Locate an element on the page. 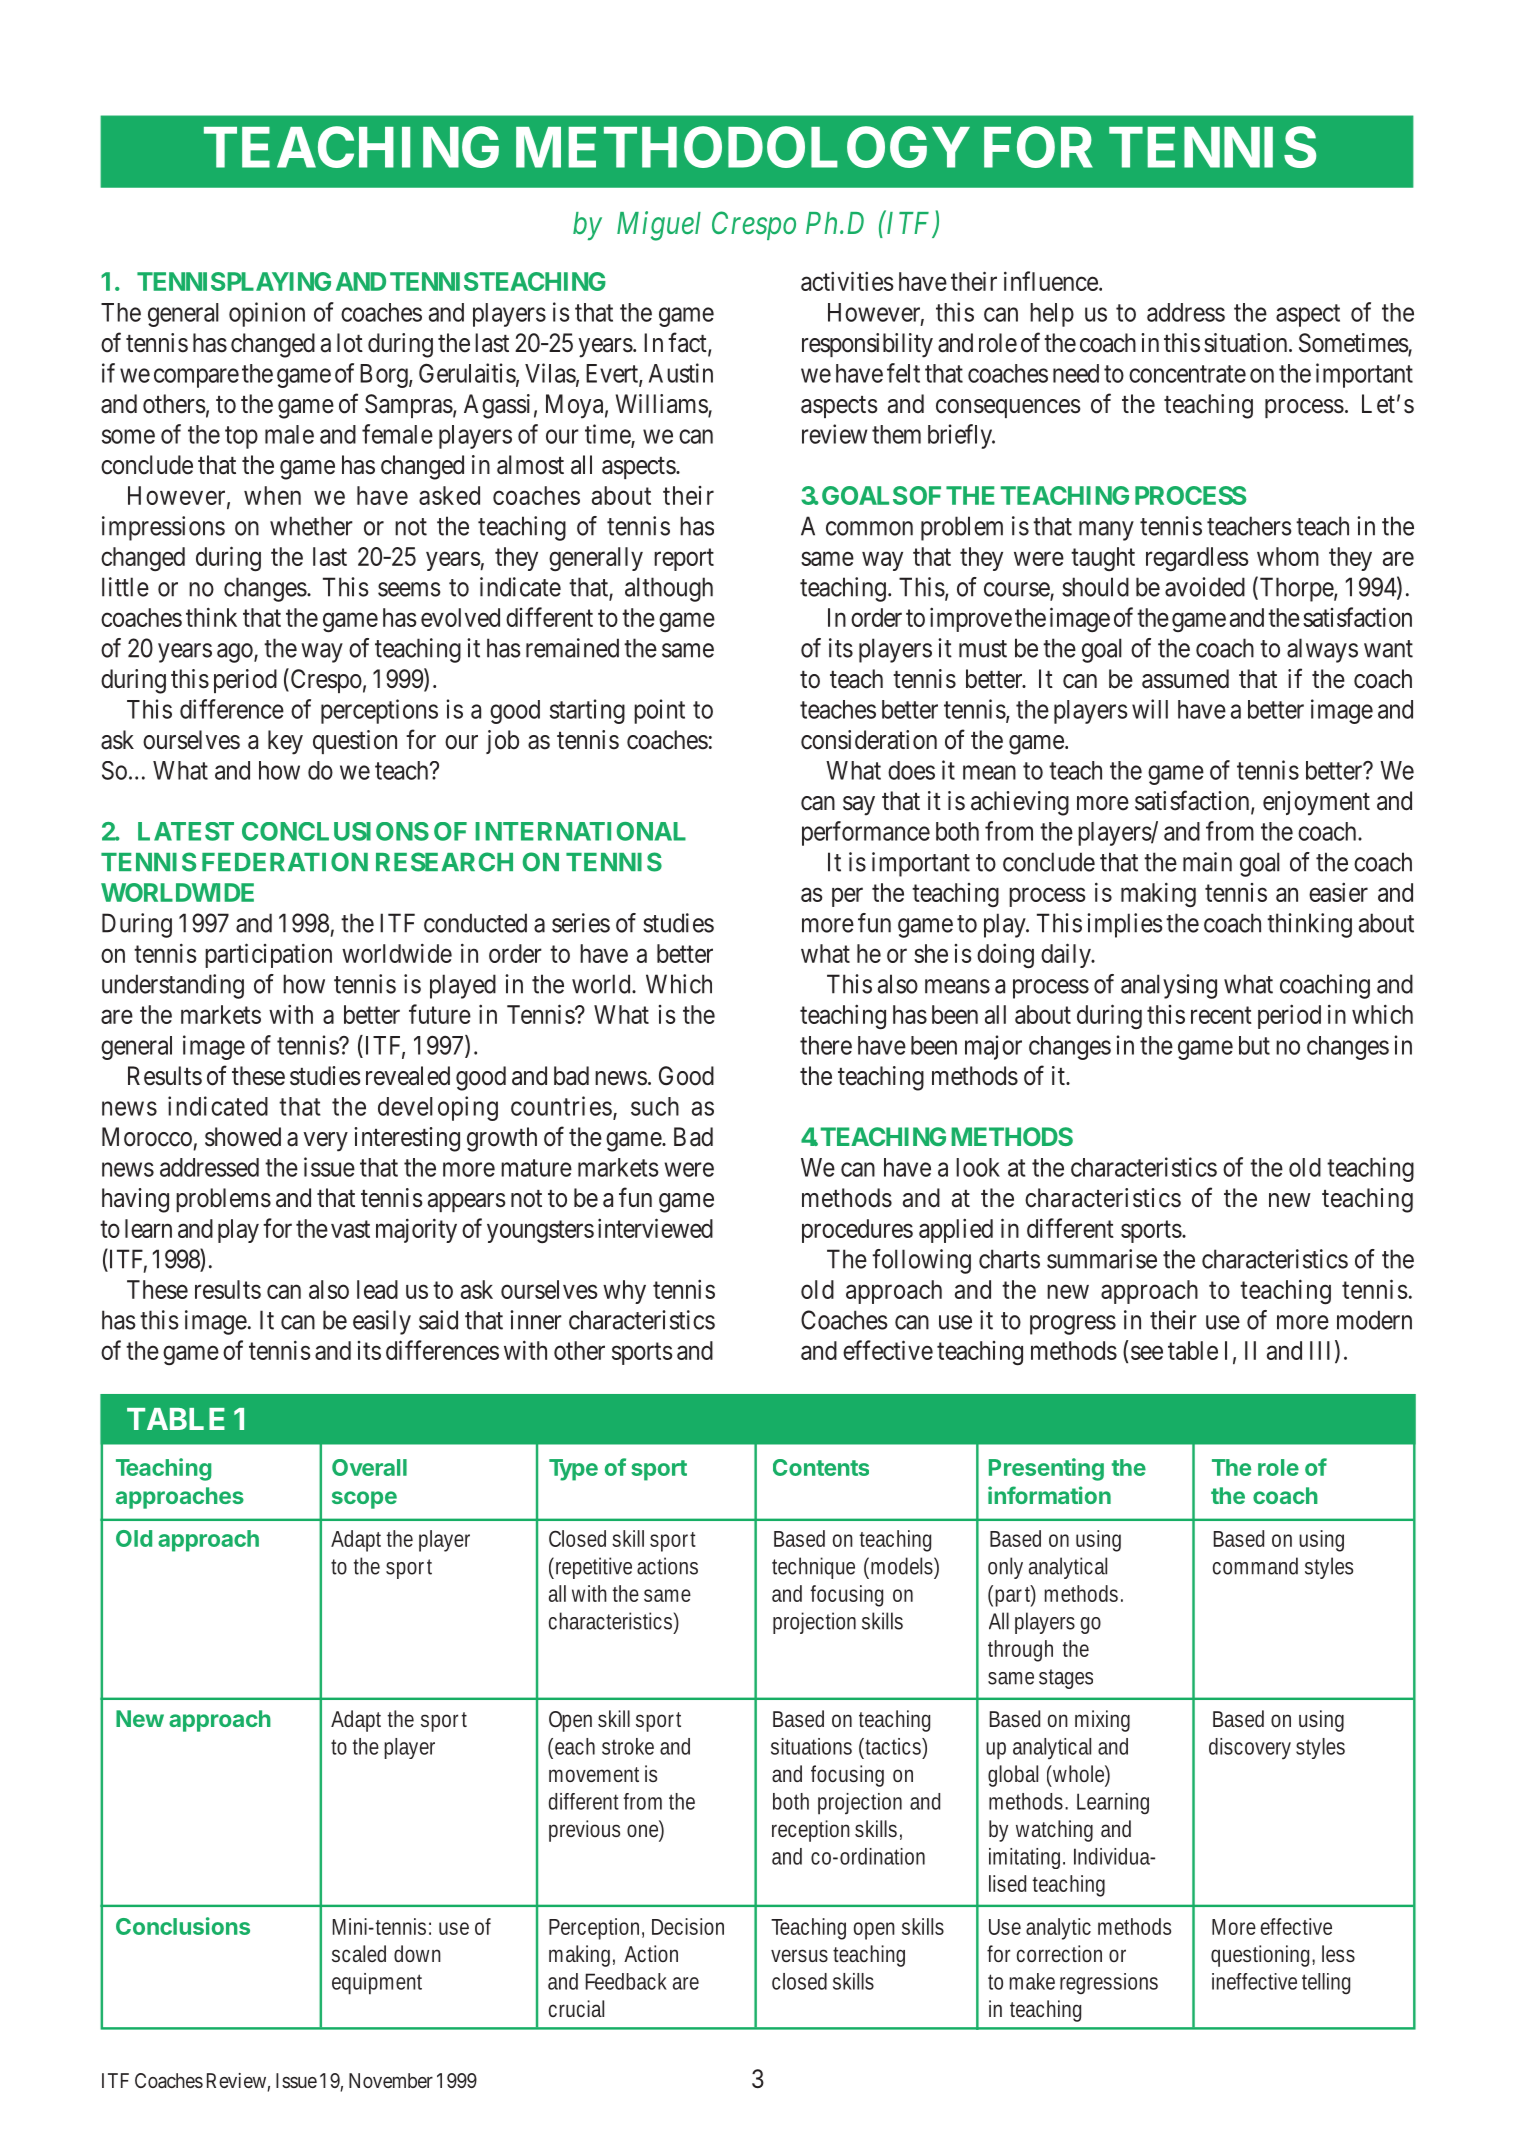 The width and height of the document is (1514, 2143). telling is located at coordinates (1326, 1983).
